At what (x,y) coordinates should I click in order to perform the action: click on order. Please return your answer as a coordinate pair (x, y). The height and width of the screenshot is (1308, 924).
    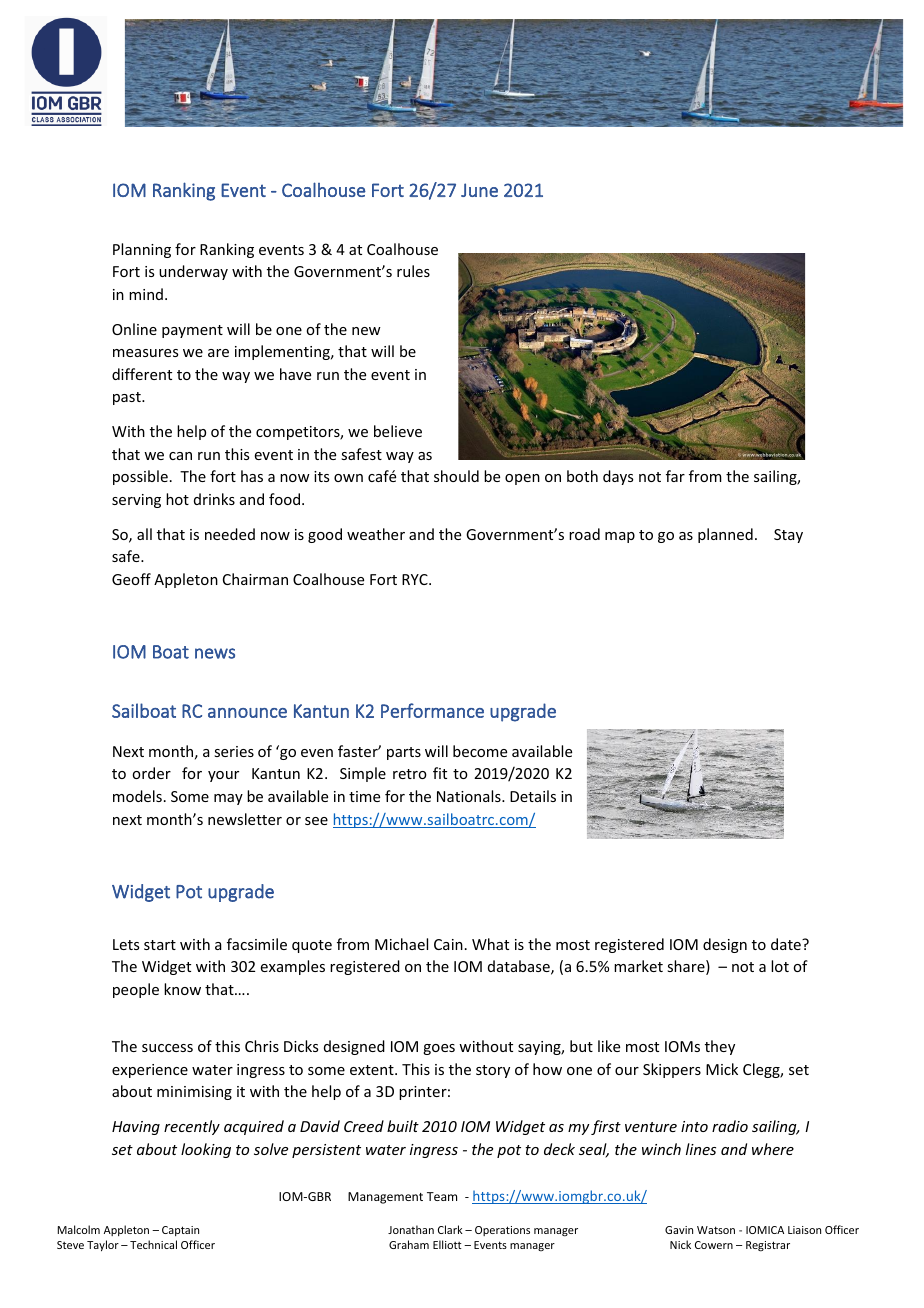
    Looking at the image, I should click on (151, 773).
